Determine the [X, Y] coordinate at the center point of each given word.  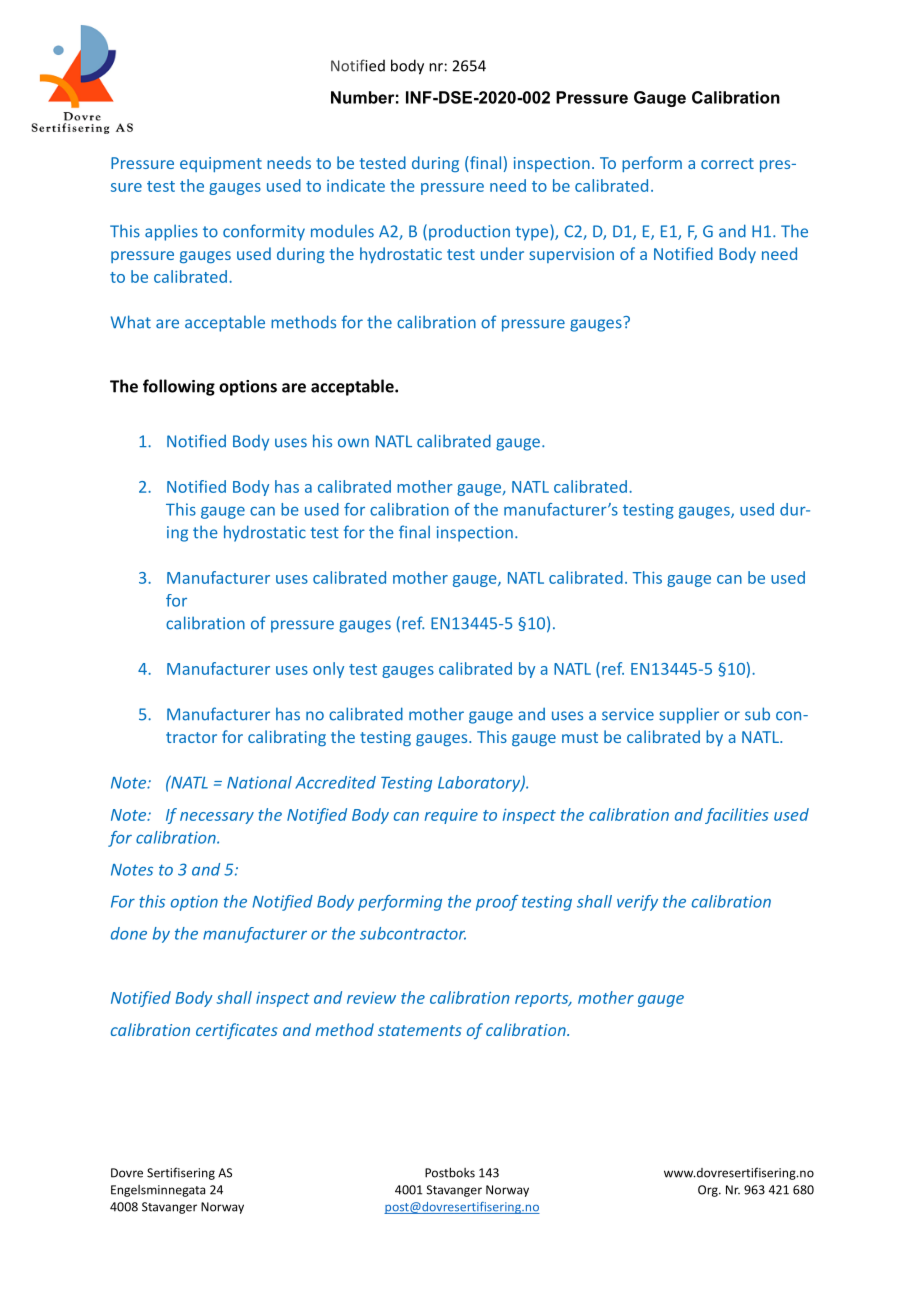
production [469, 233]
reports [543, 1000]
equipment [221, 164]
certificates [237, 1031]
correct [727, 163]
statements [420, 1030]
